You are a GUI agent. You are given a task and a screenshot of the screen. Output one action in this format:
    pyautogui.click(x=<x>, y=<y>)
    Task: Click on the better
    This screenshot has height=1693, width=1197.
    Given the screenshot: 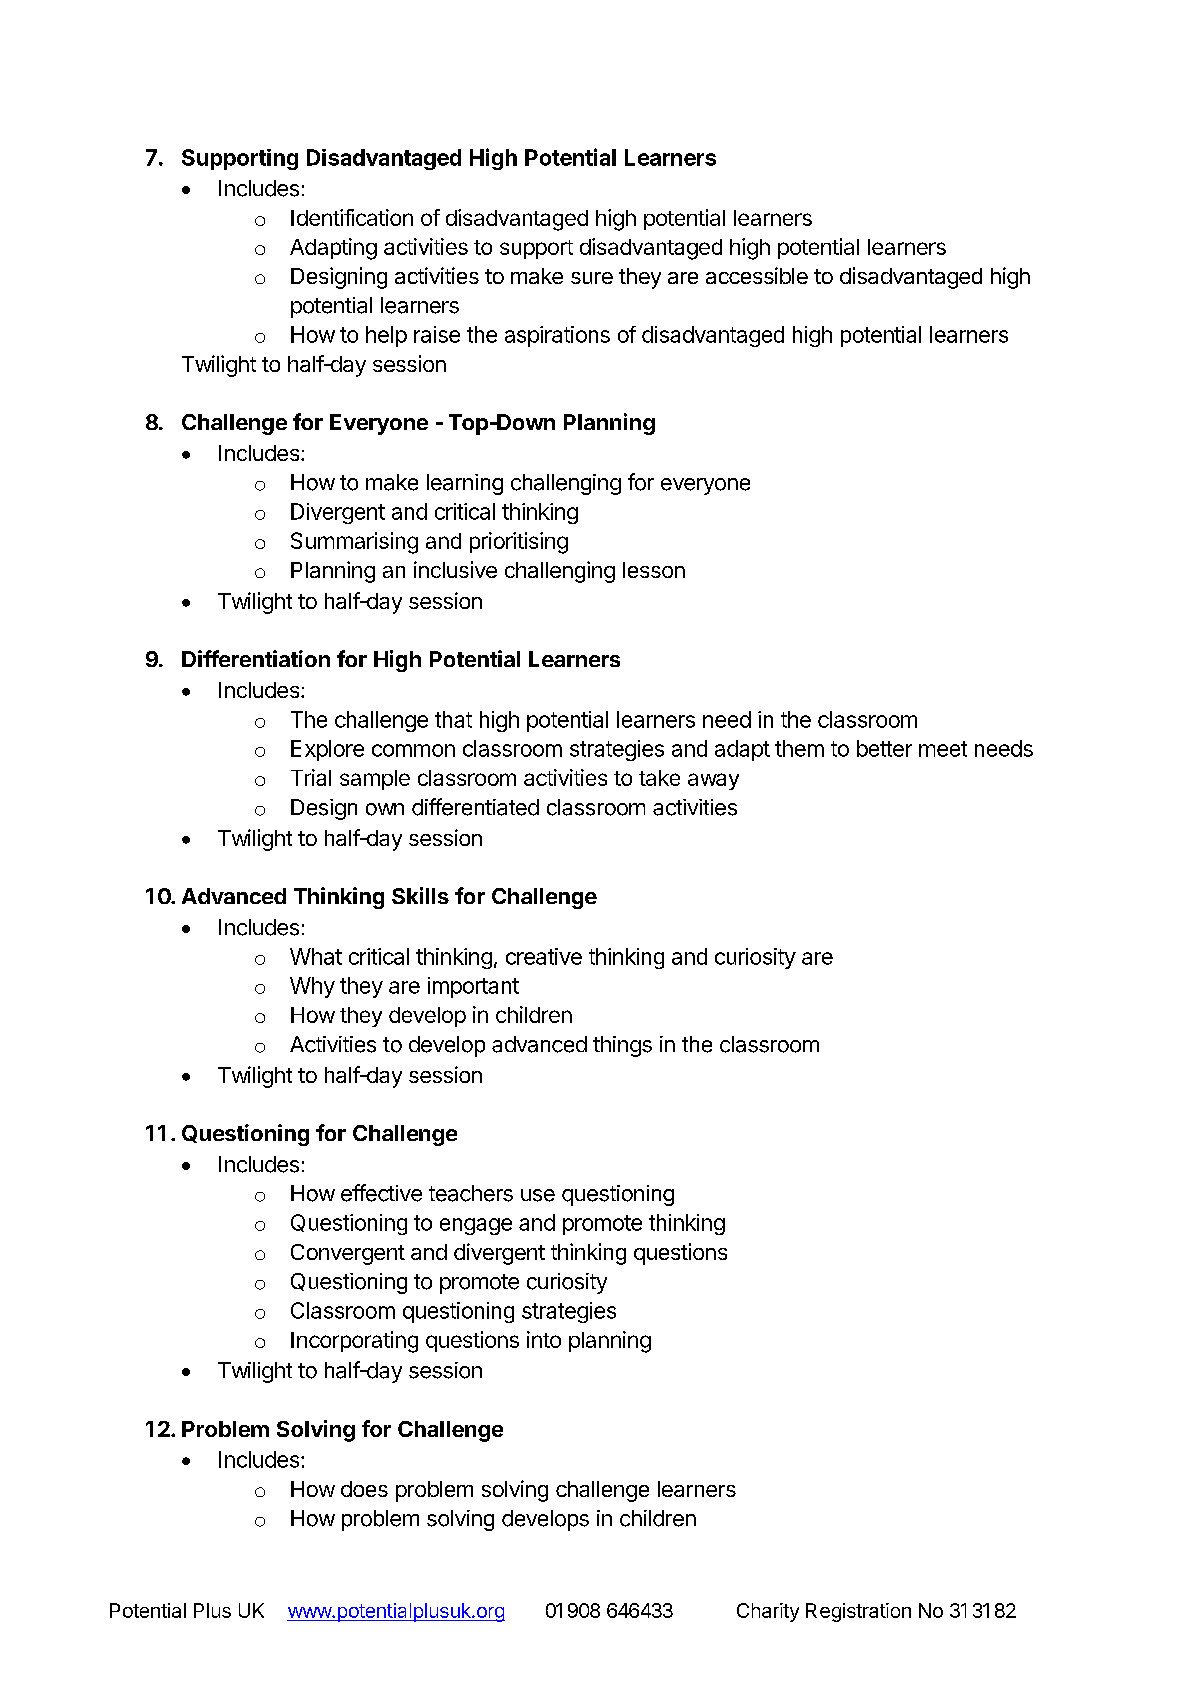 What is the action you would take?
    pyautogui.click(x=884, y=748)
